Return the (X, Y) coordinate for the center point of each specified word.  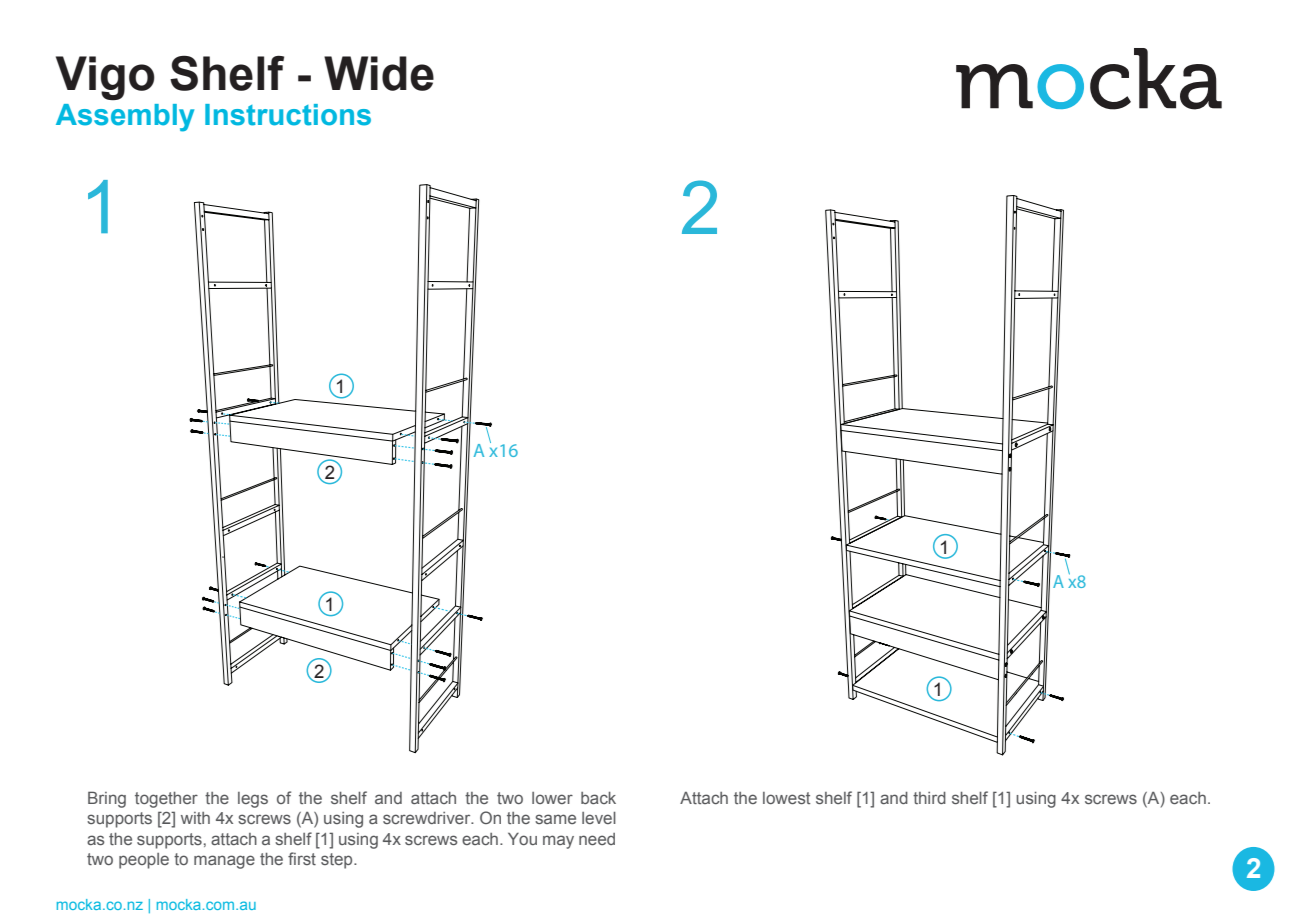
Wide (379, 73)
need (597, 839)
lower (552, 798)
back (598, 798)
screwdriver (428, 818)
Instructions (288, 115)
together (166, 800)
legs (253, 800)
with (195, 818)
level (599, 818)
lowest (786, 798)
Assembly (125, 118)
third (929, 798)
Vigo (105, 78)
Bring (107, 799)
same (555, 819)
